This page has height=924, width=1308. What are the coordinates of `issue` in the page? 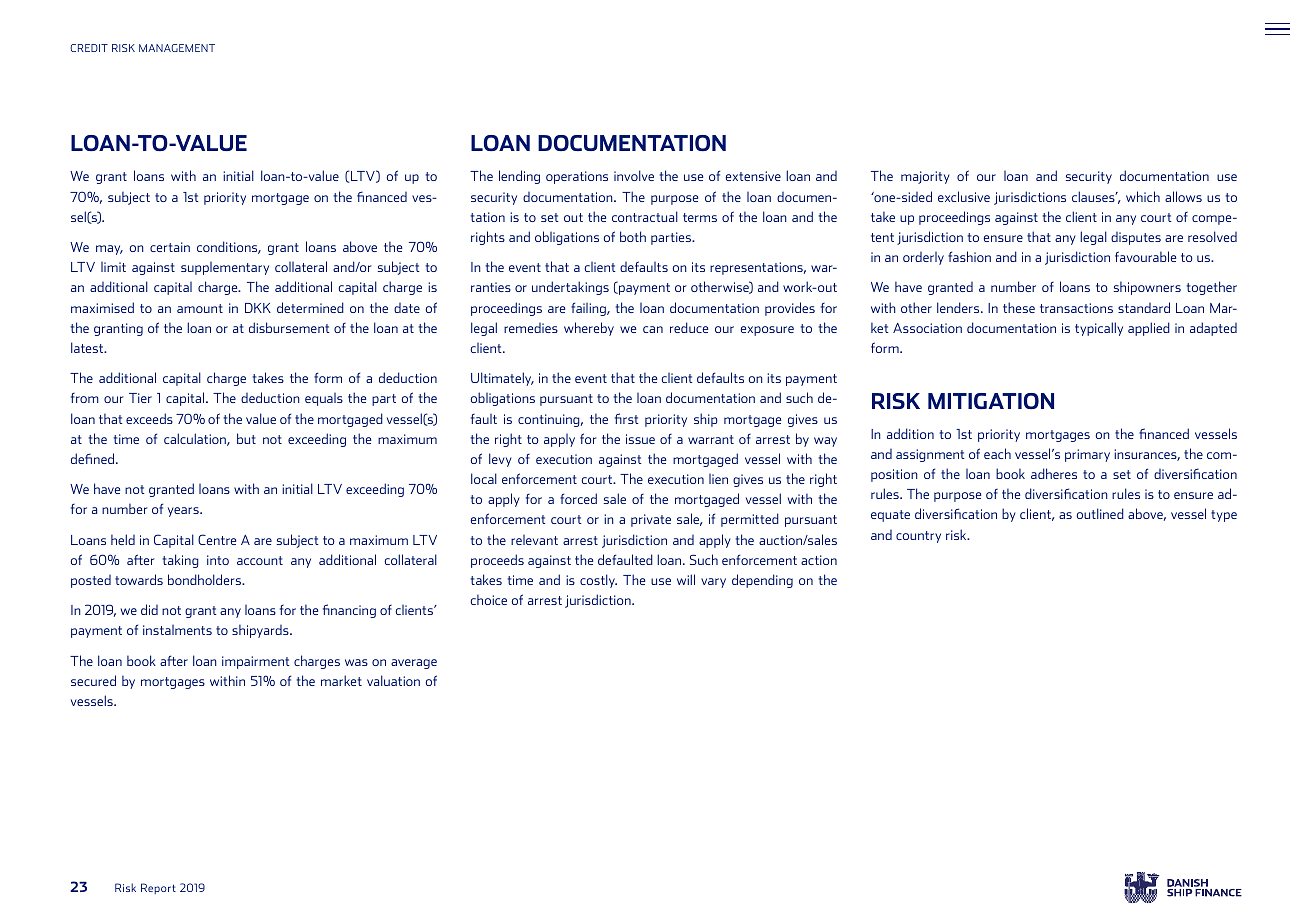 It's located at (640, 439).
